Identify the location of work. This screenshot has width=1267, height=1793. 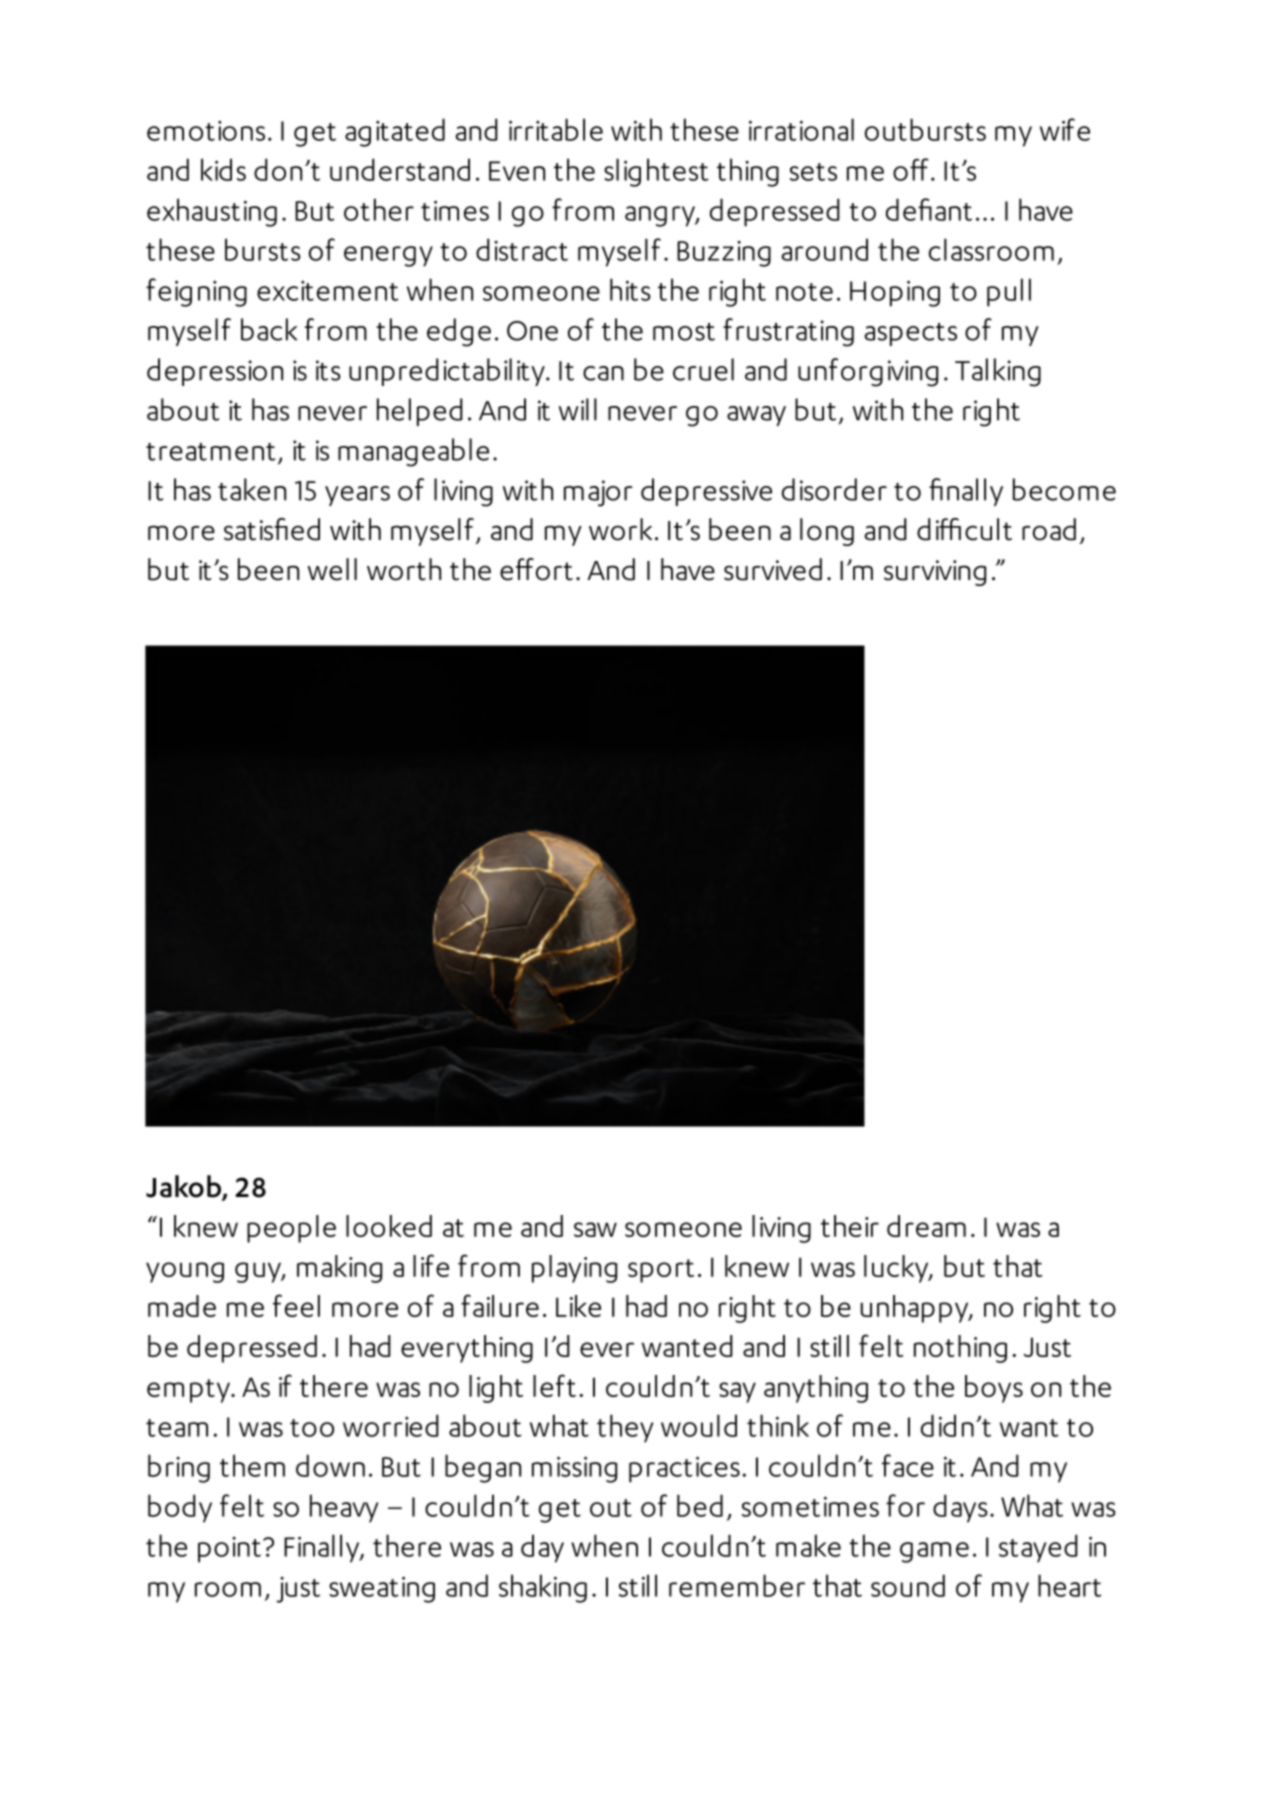
(620, 529).
